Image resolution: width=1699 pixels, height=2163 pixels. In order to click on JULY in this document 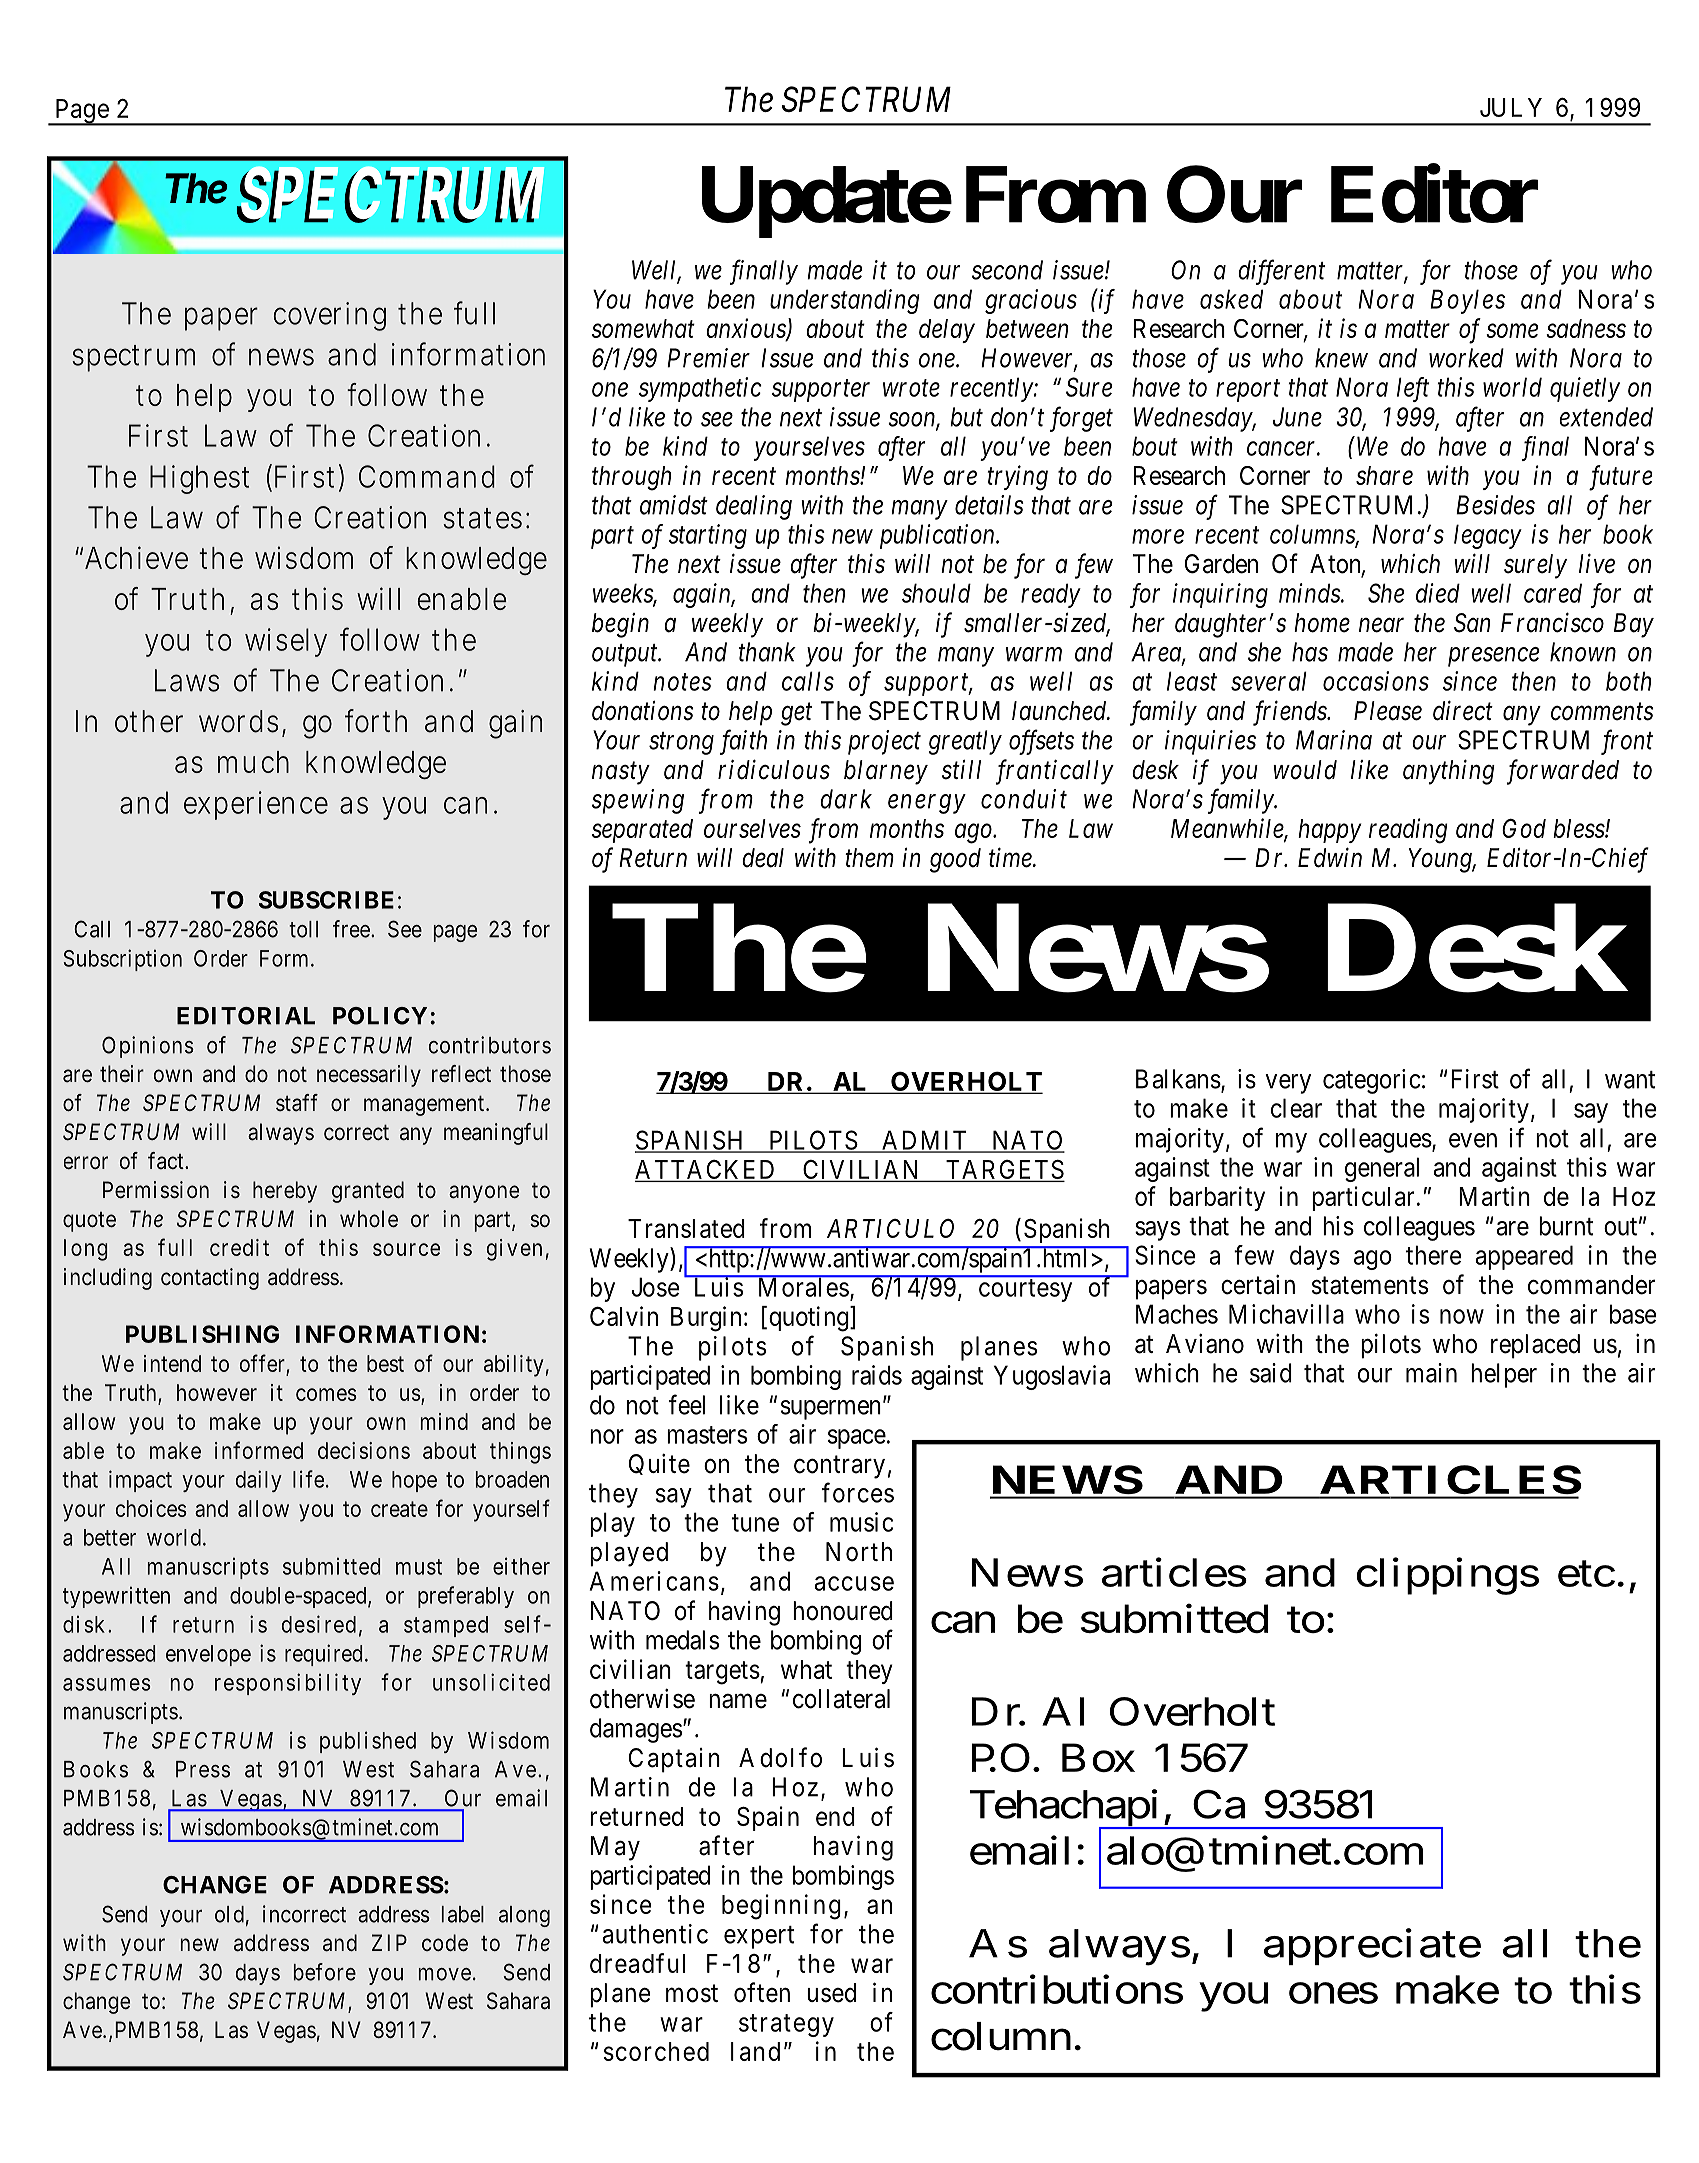, I will do `click(1511, 107)`.
